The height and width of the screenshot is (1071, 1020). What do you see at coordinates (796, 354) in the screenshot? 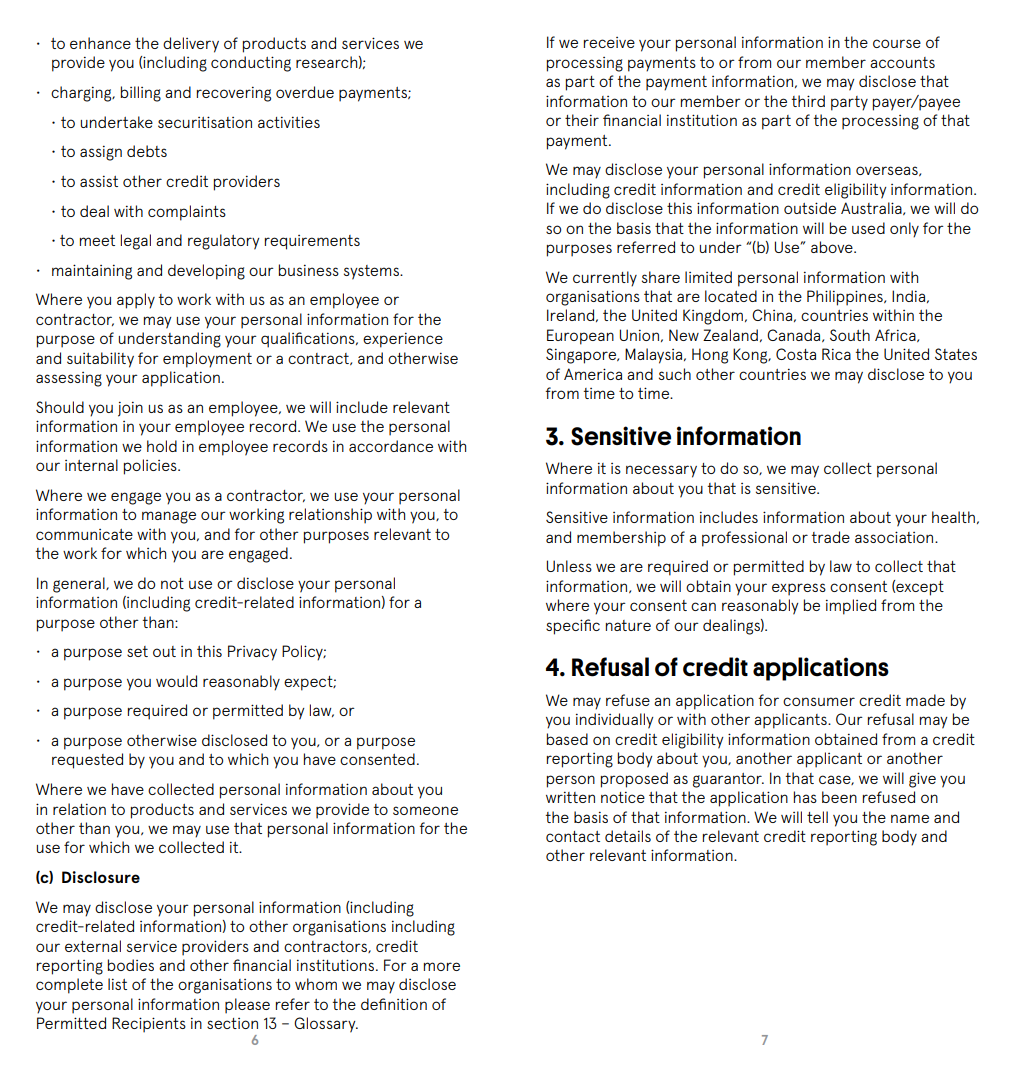
I see `Costa` at bounding box center [796, 354].
